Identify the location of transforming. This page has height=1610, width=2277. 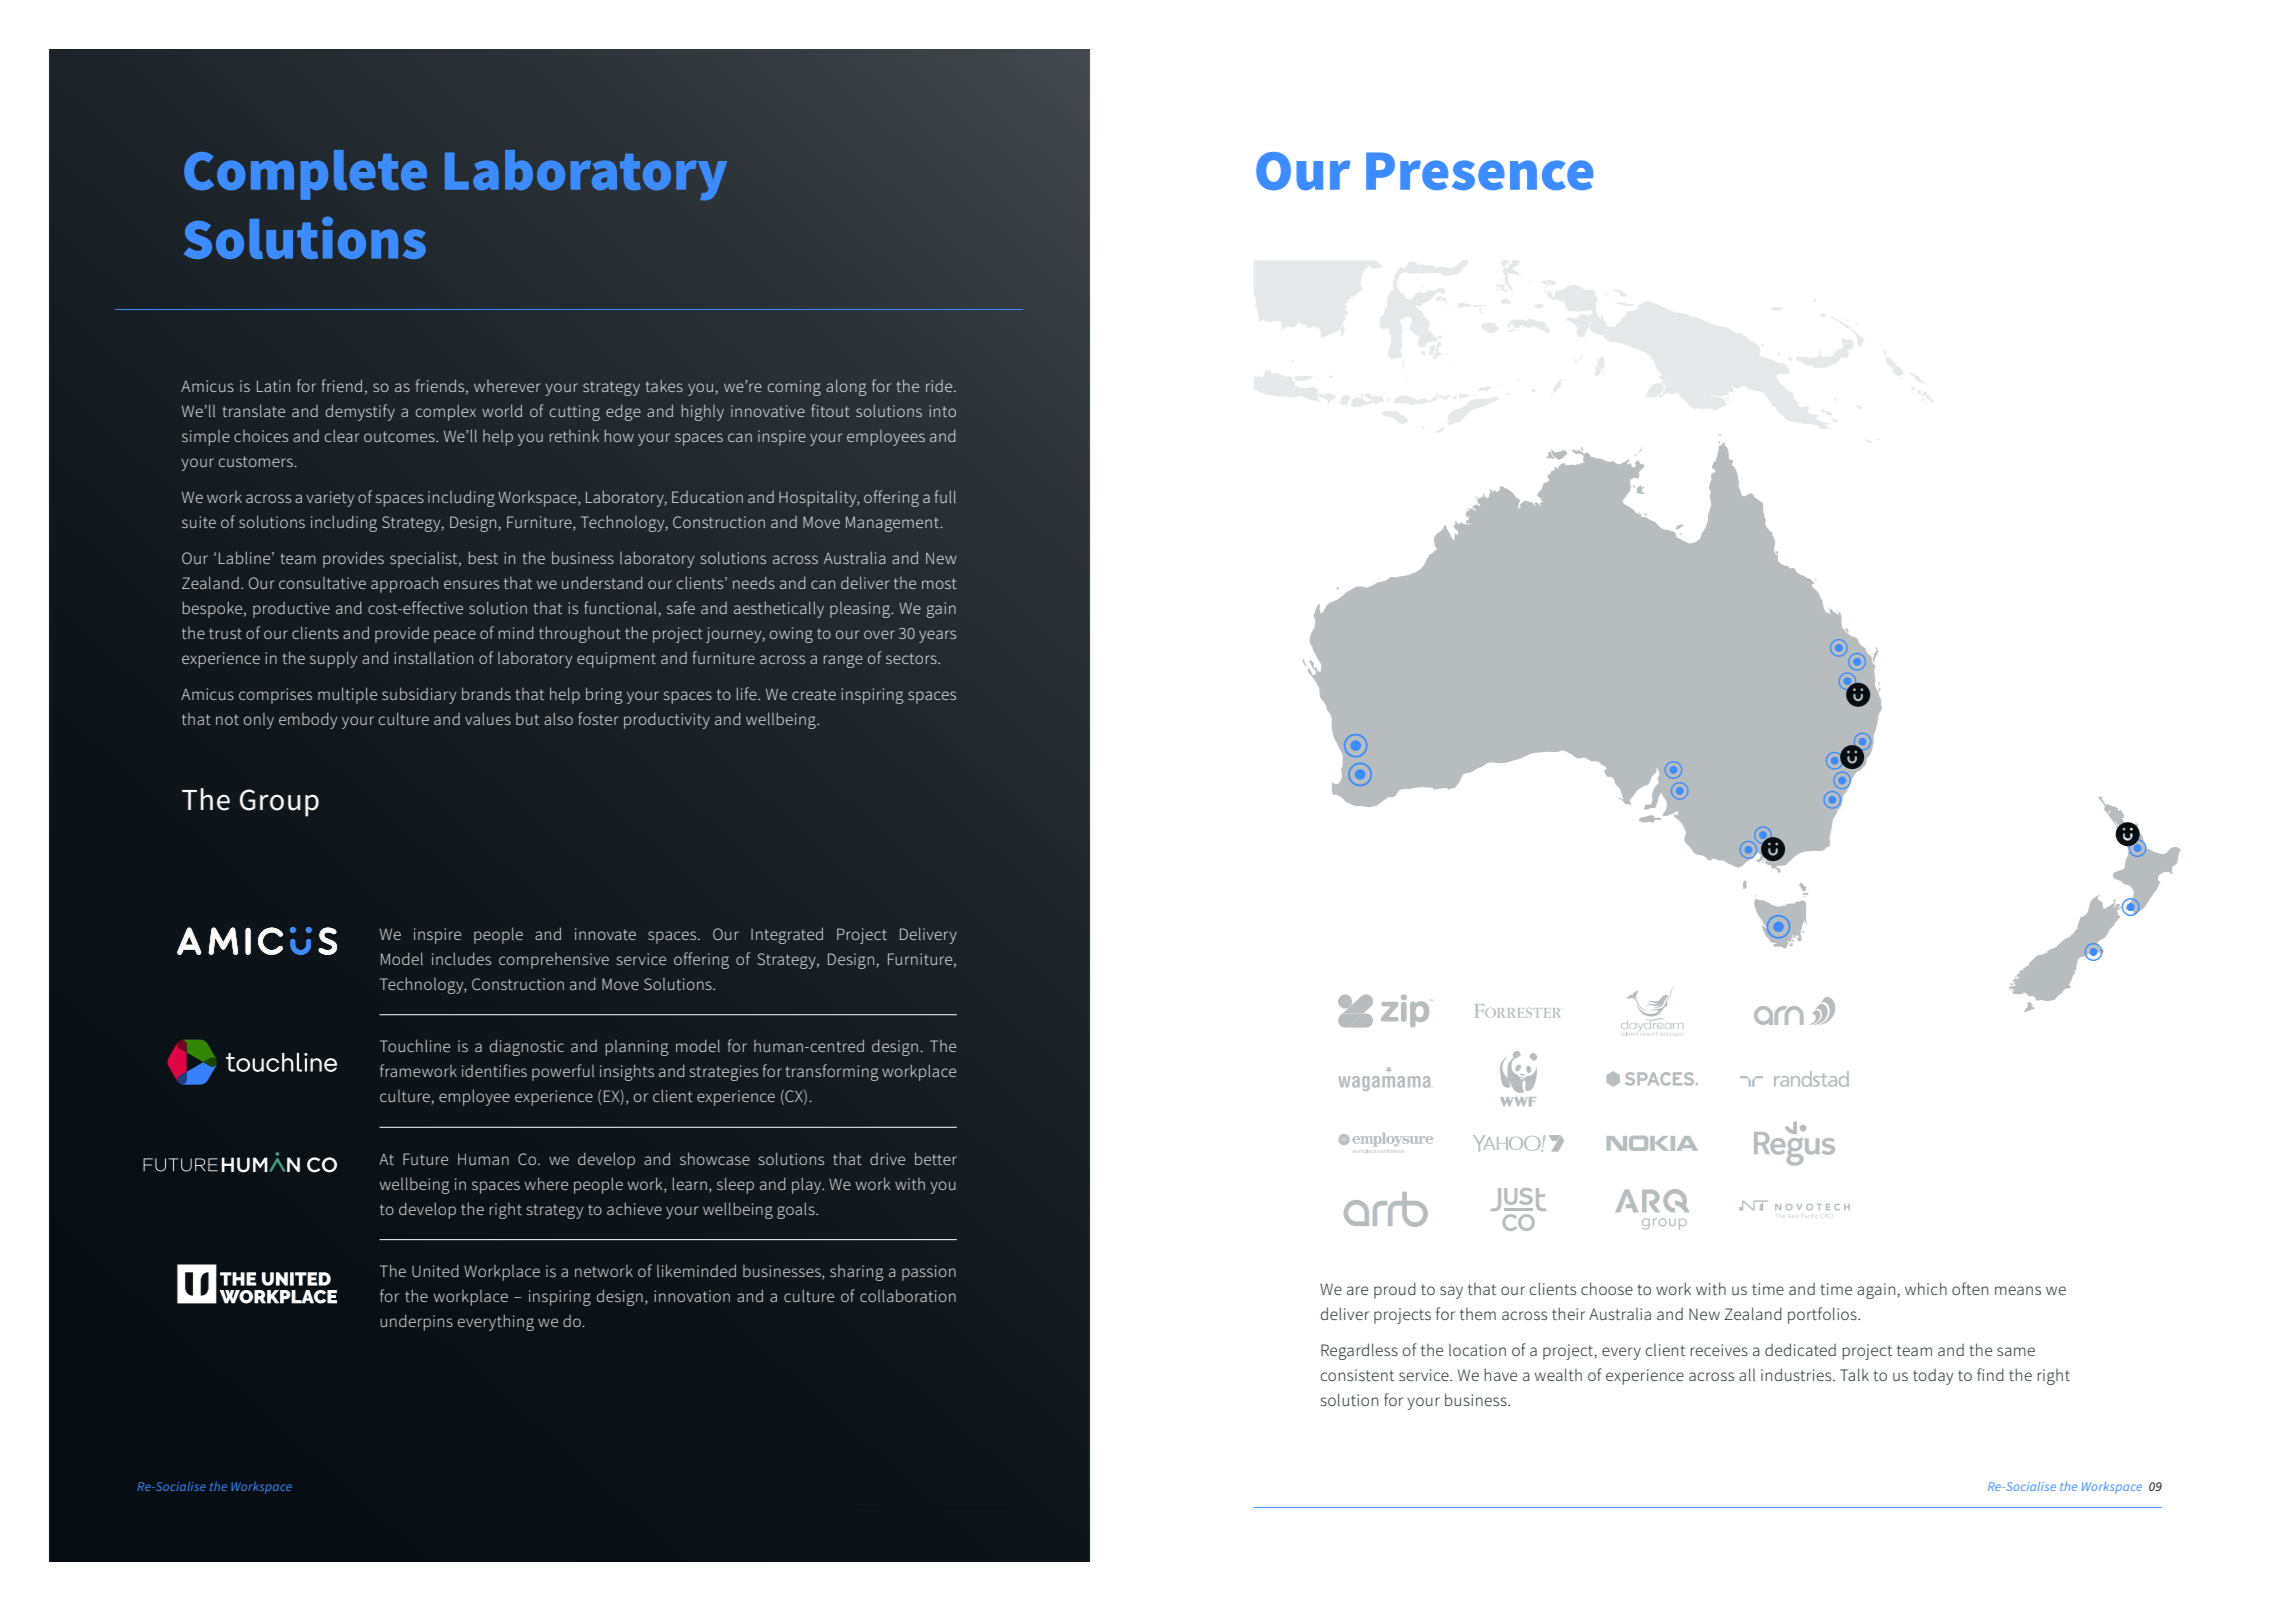
(832, 1072).
